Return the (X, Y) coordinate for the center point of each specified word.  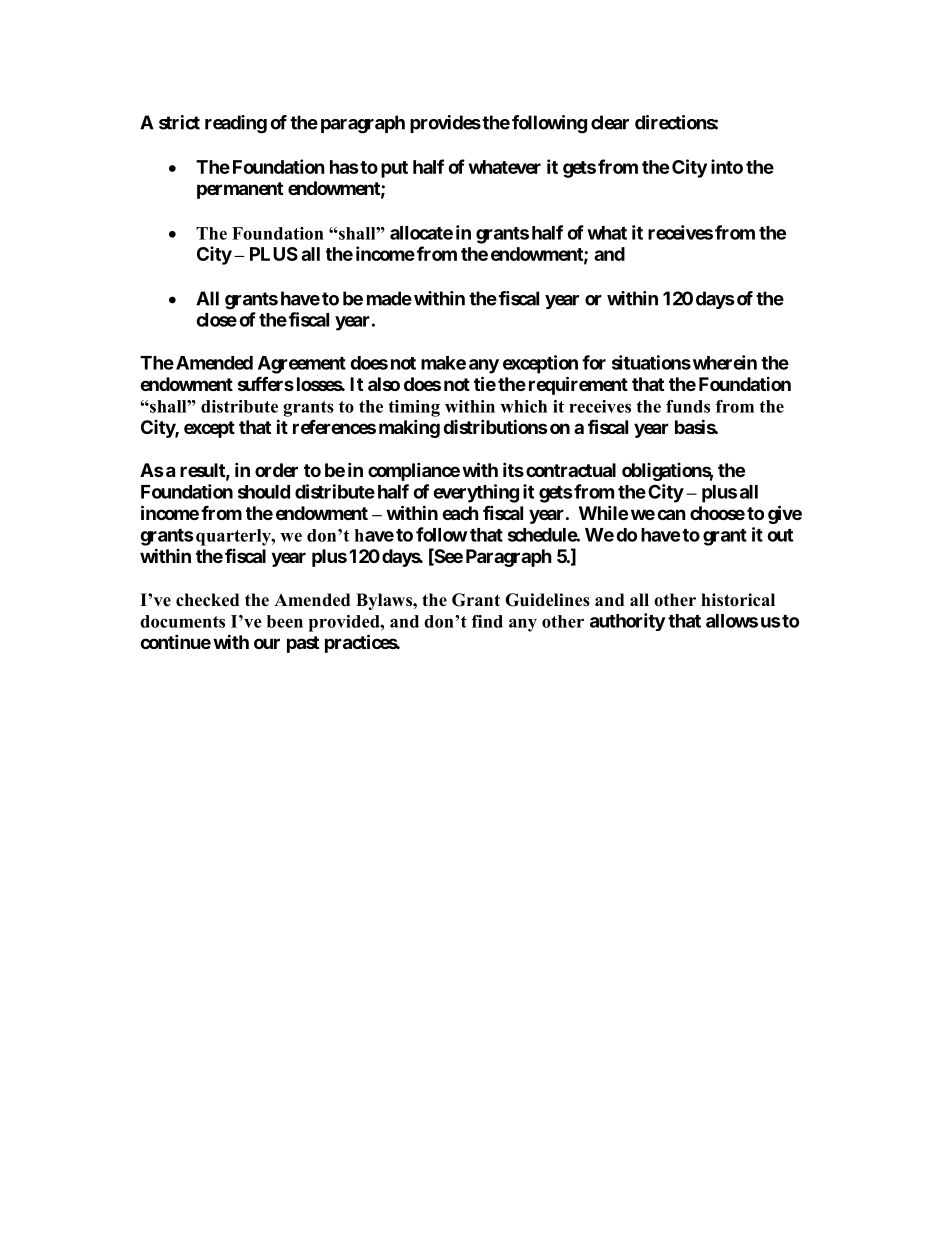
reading (236, 124)
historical (738, 600)
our (267, 643)
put (394, 169)
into (727, 166)
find (487, 621)
